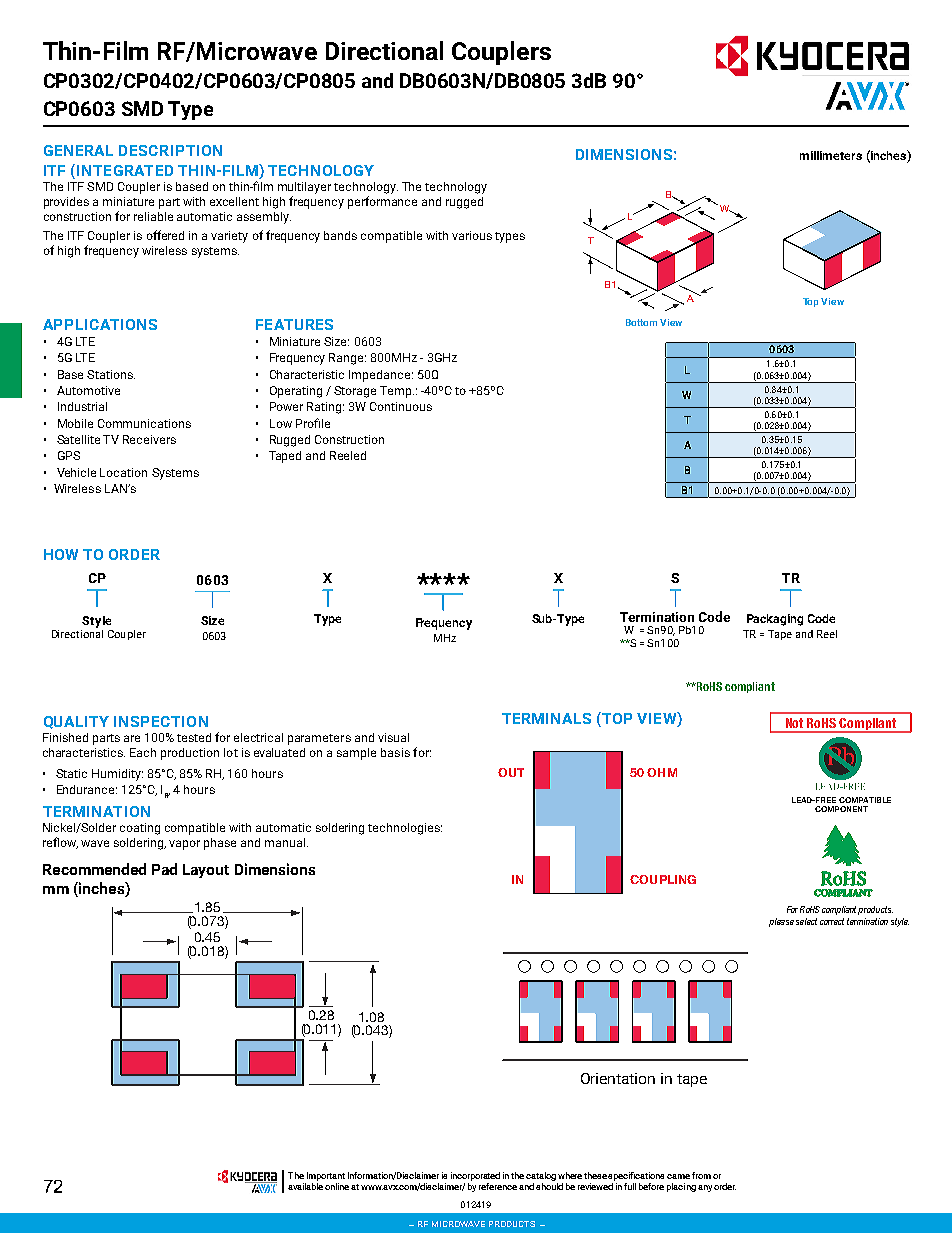 Image resolution: width=952 pixels, height=1233 pixels. Describe the element at coordinates (841, 809) in the screenshot. I see `COMPONENT` at that location.
